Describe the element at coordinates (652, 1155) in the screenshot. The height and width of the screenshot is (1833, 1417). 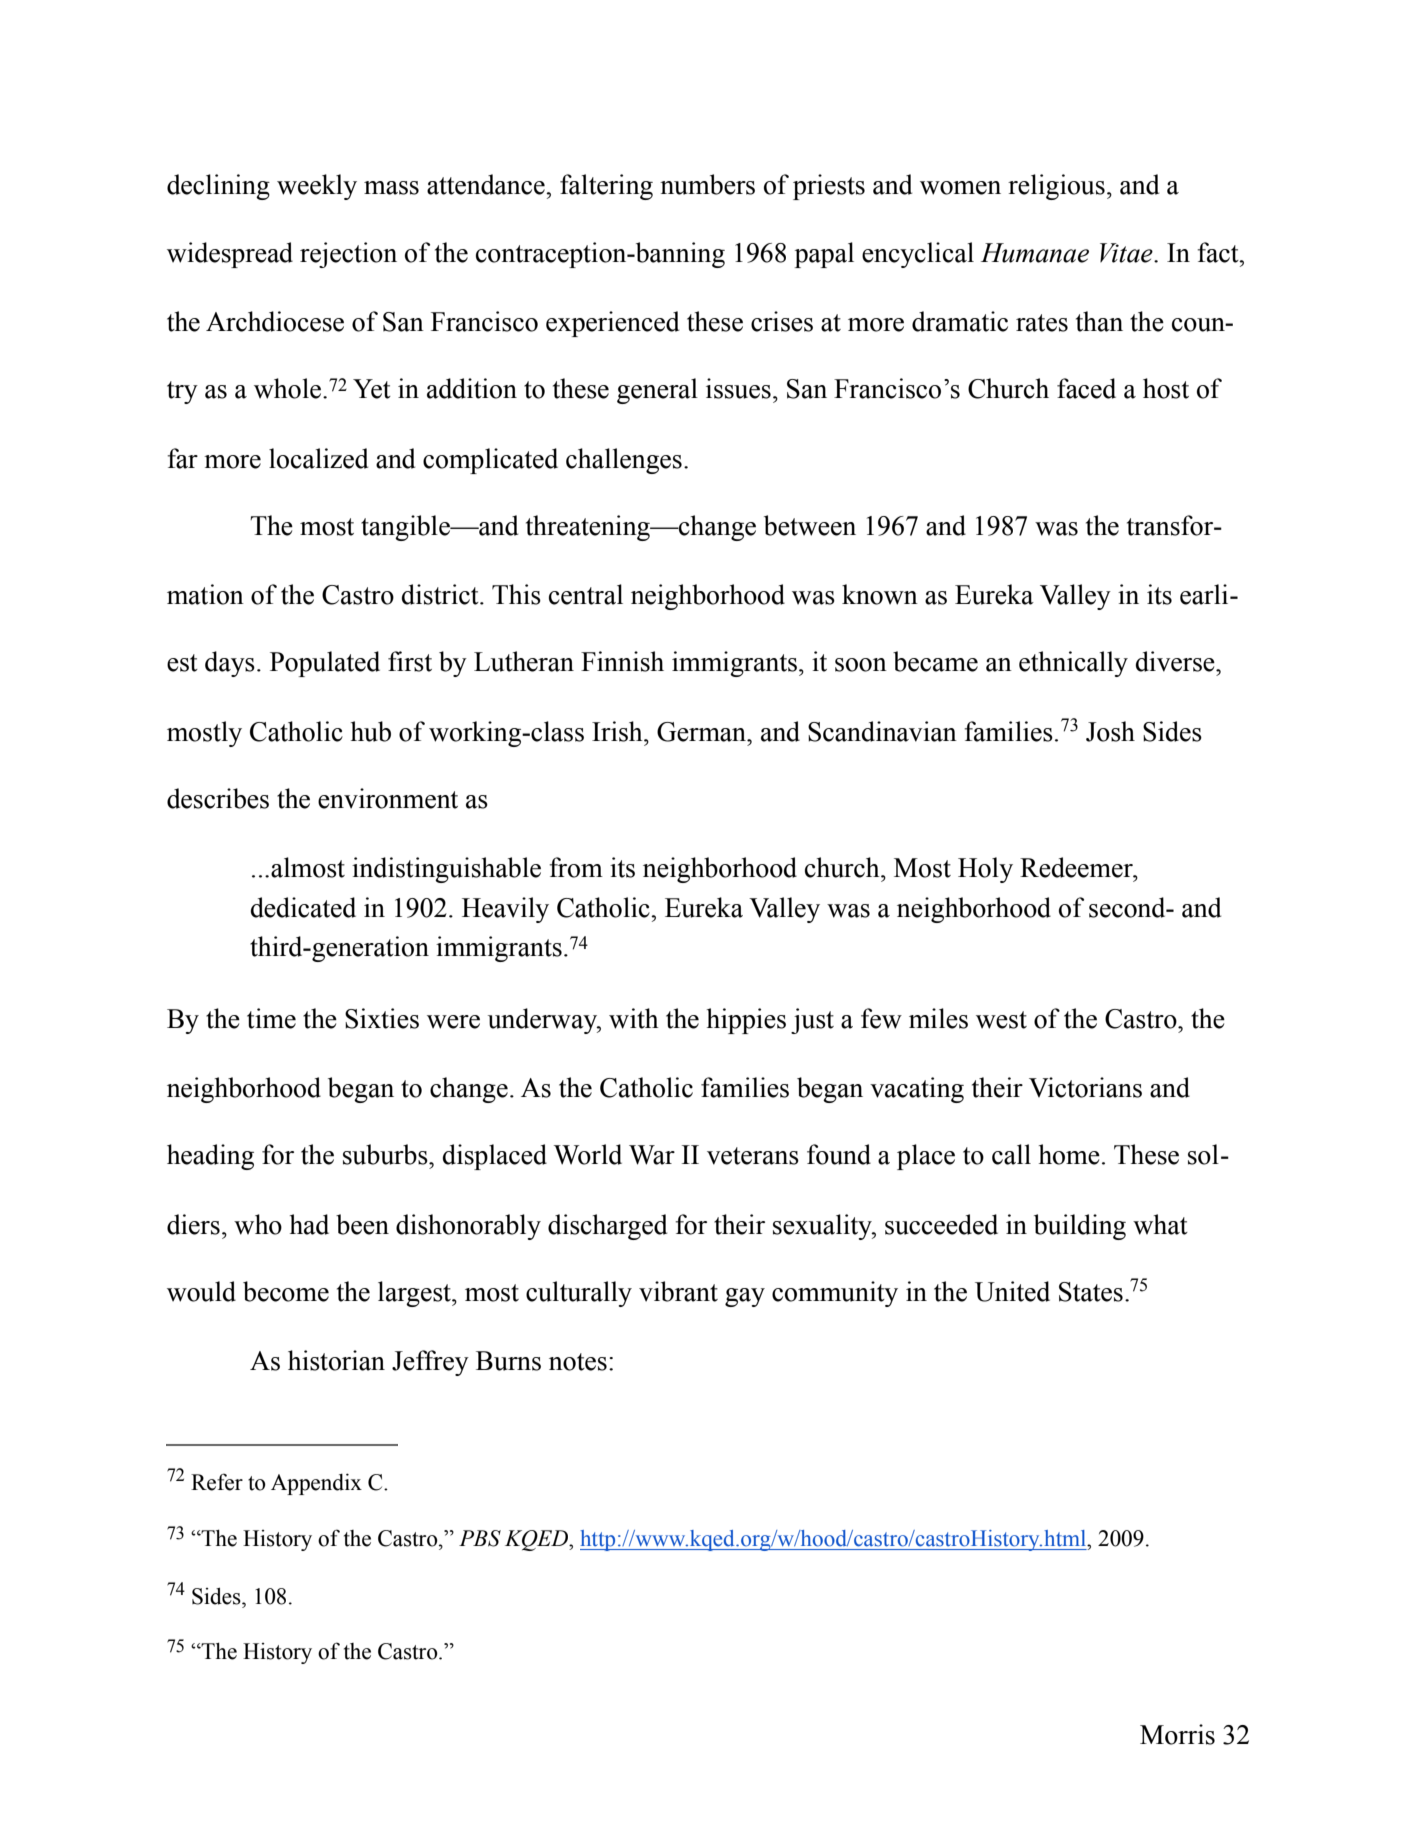
I see `War` at that location.
